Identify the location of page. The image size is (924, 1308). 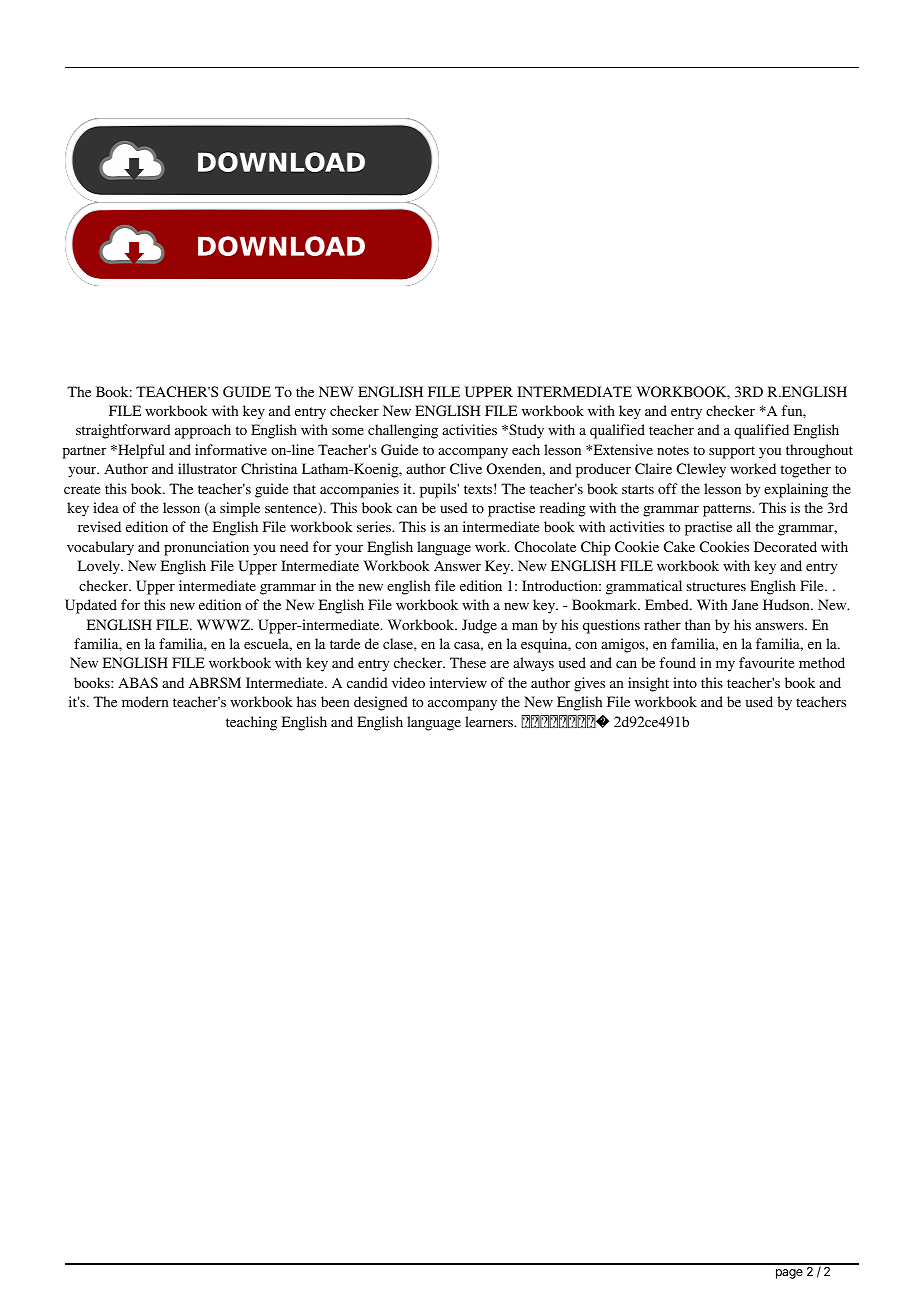
(789, 1274).
